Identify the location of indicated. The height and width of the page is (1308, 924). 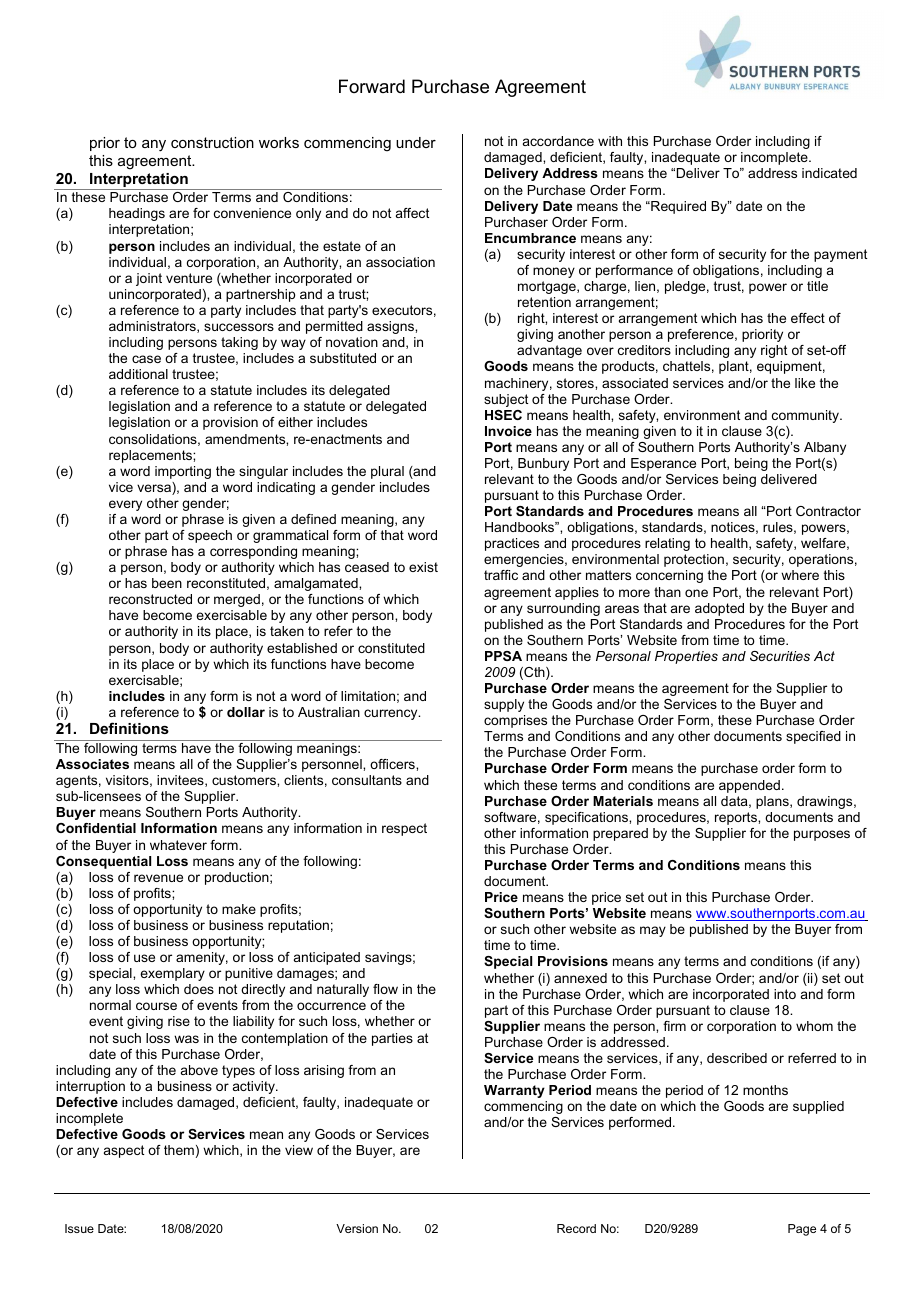
(829, 173).
